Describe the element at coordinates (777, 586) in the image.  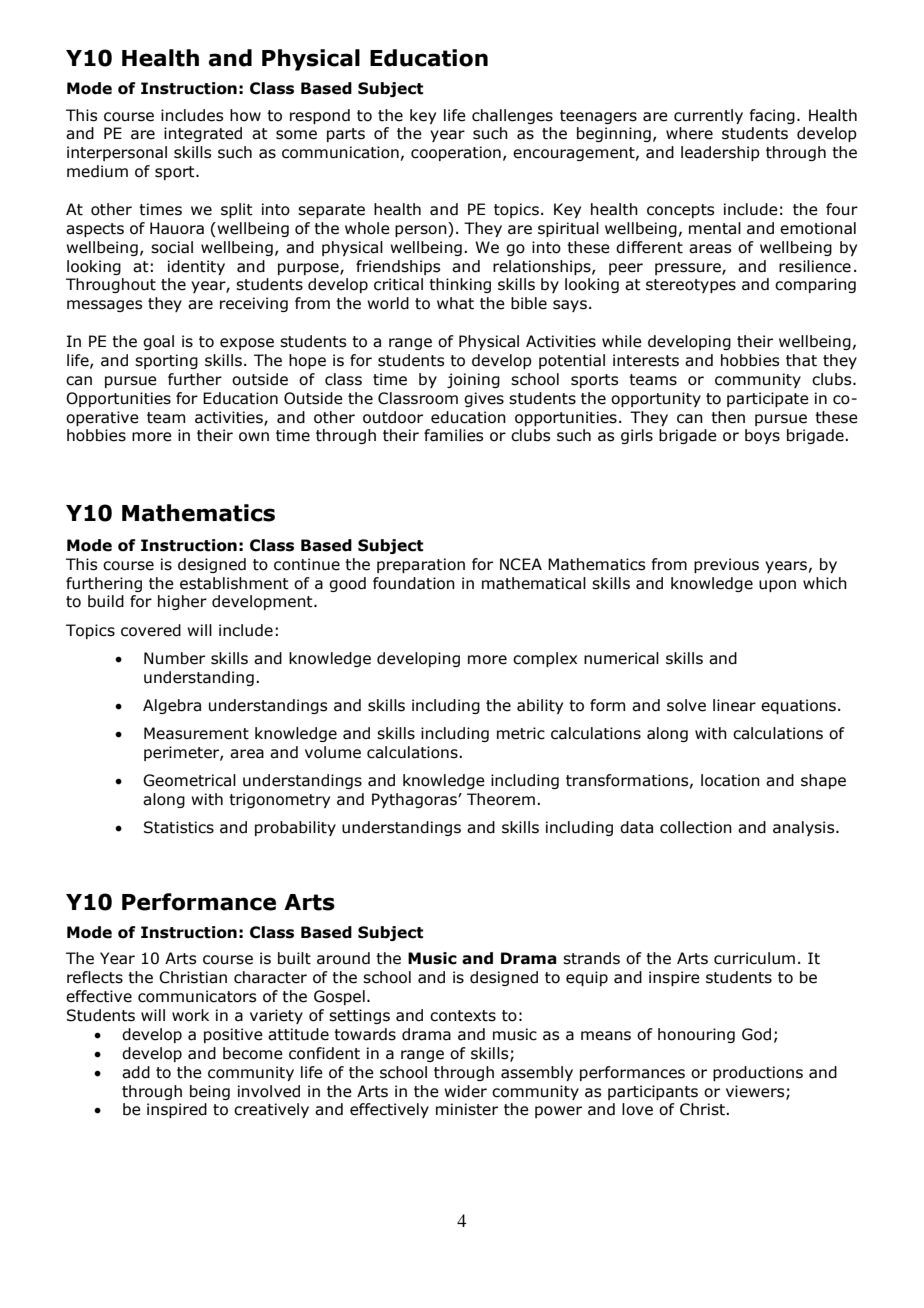
I see `upon` at that location.
